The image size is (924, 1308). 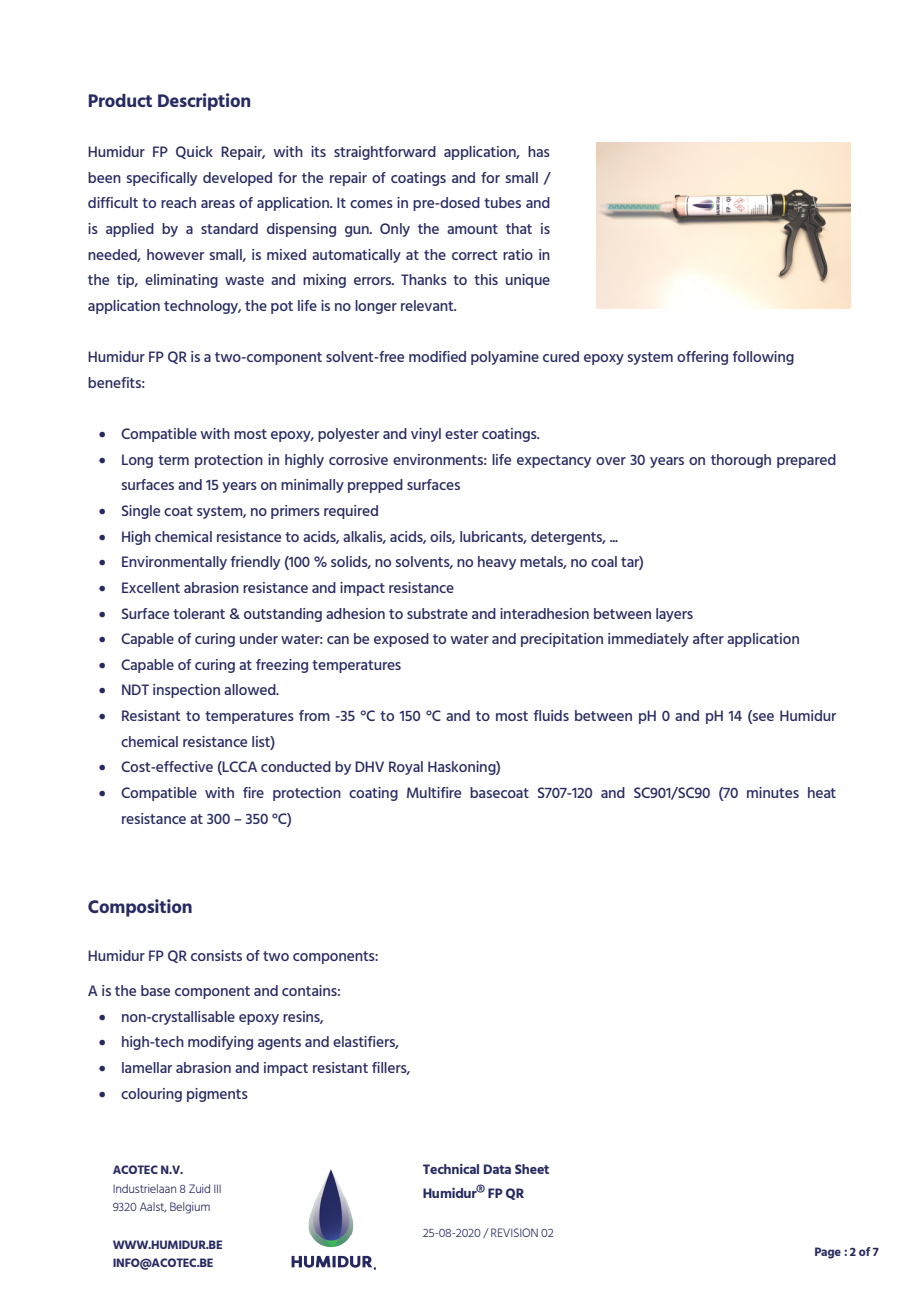 What do you see at coordinates (741, 461) in the screenshot?
I see `thorough` at bounding box center [741, 461].
